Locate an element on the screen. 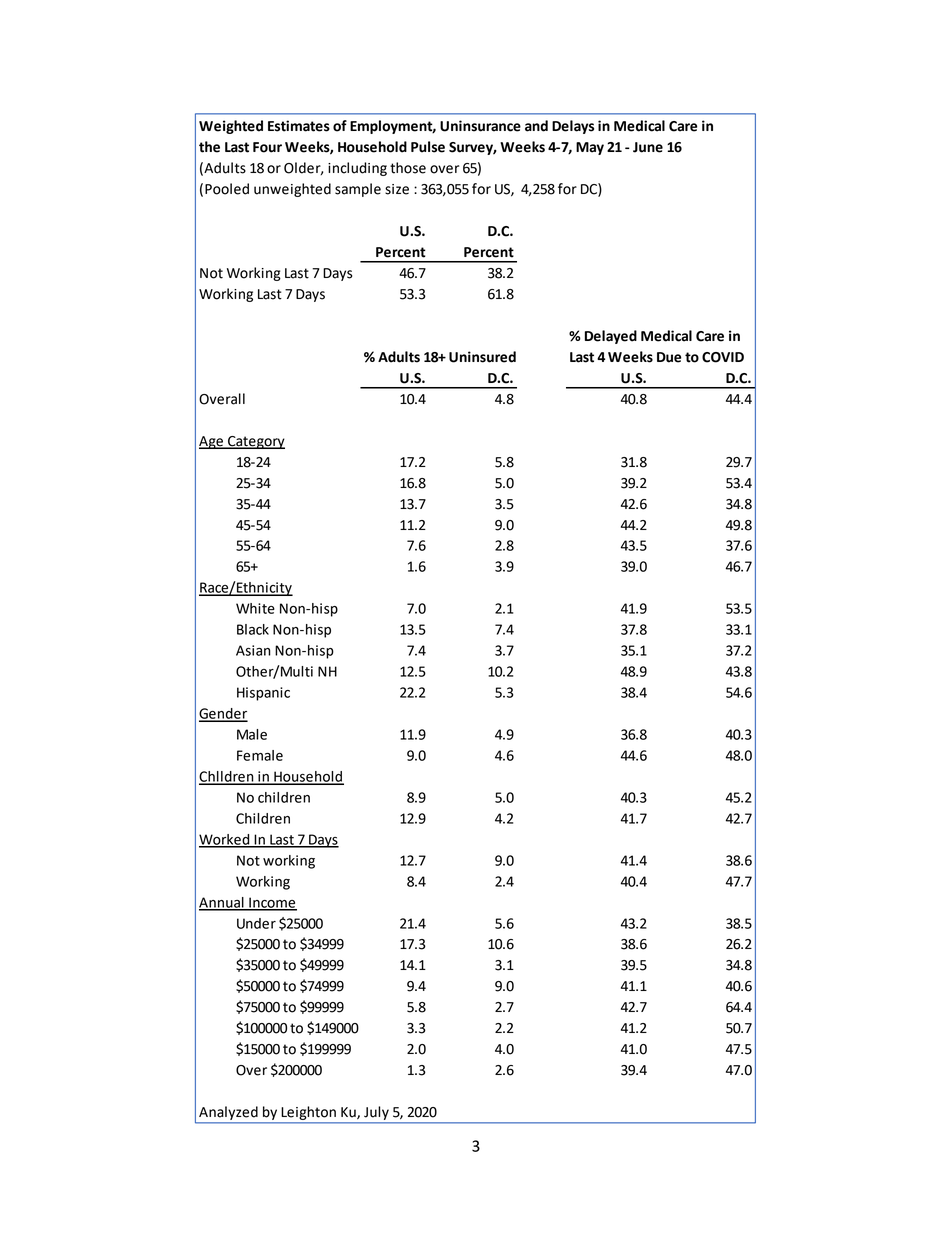  Due is located at coordinates (669, 357).
